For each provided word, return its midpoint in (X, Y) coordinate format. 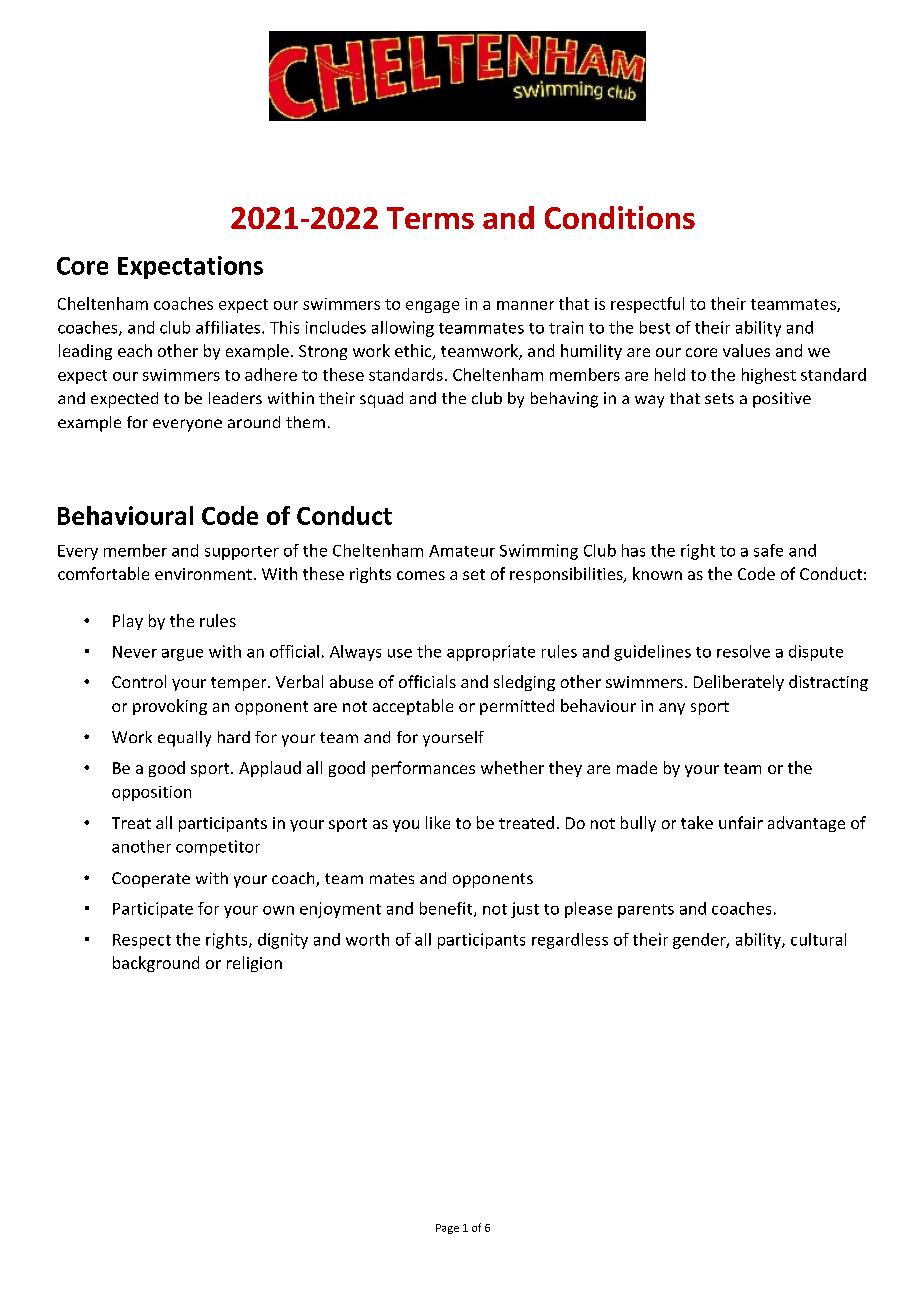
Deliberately (739, 683)
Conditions (620, 217)
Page (447, 1229)
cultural (818, 939)
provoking (170, 707)
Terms (430, 218)
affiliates (228, 327)
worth (367, 939)
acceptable (413, 707)
